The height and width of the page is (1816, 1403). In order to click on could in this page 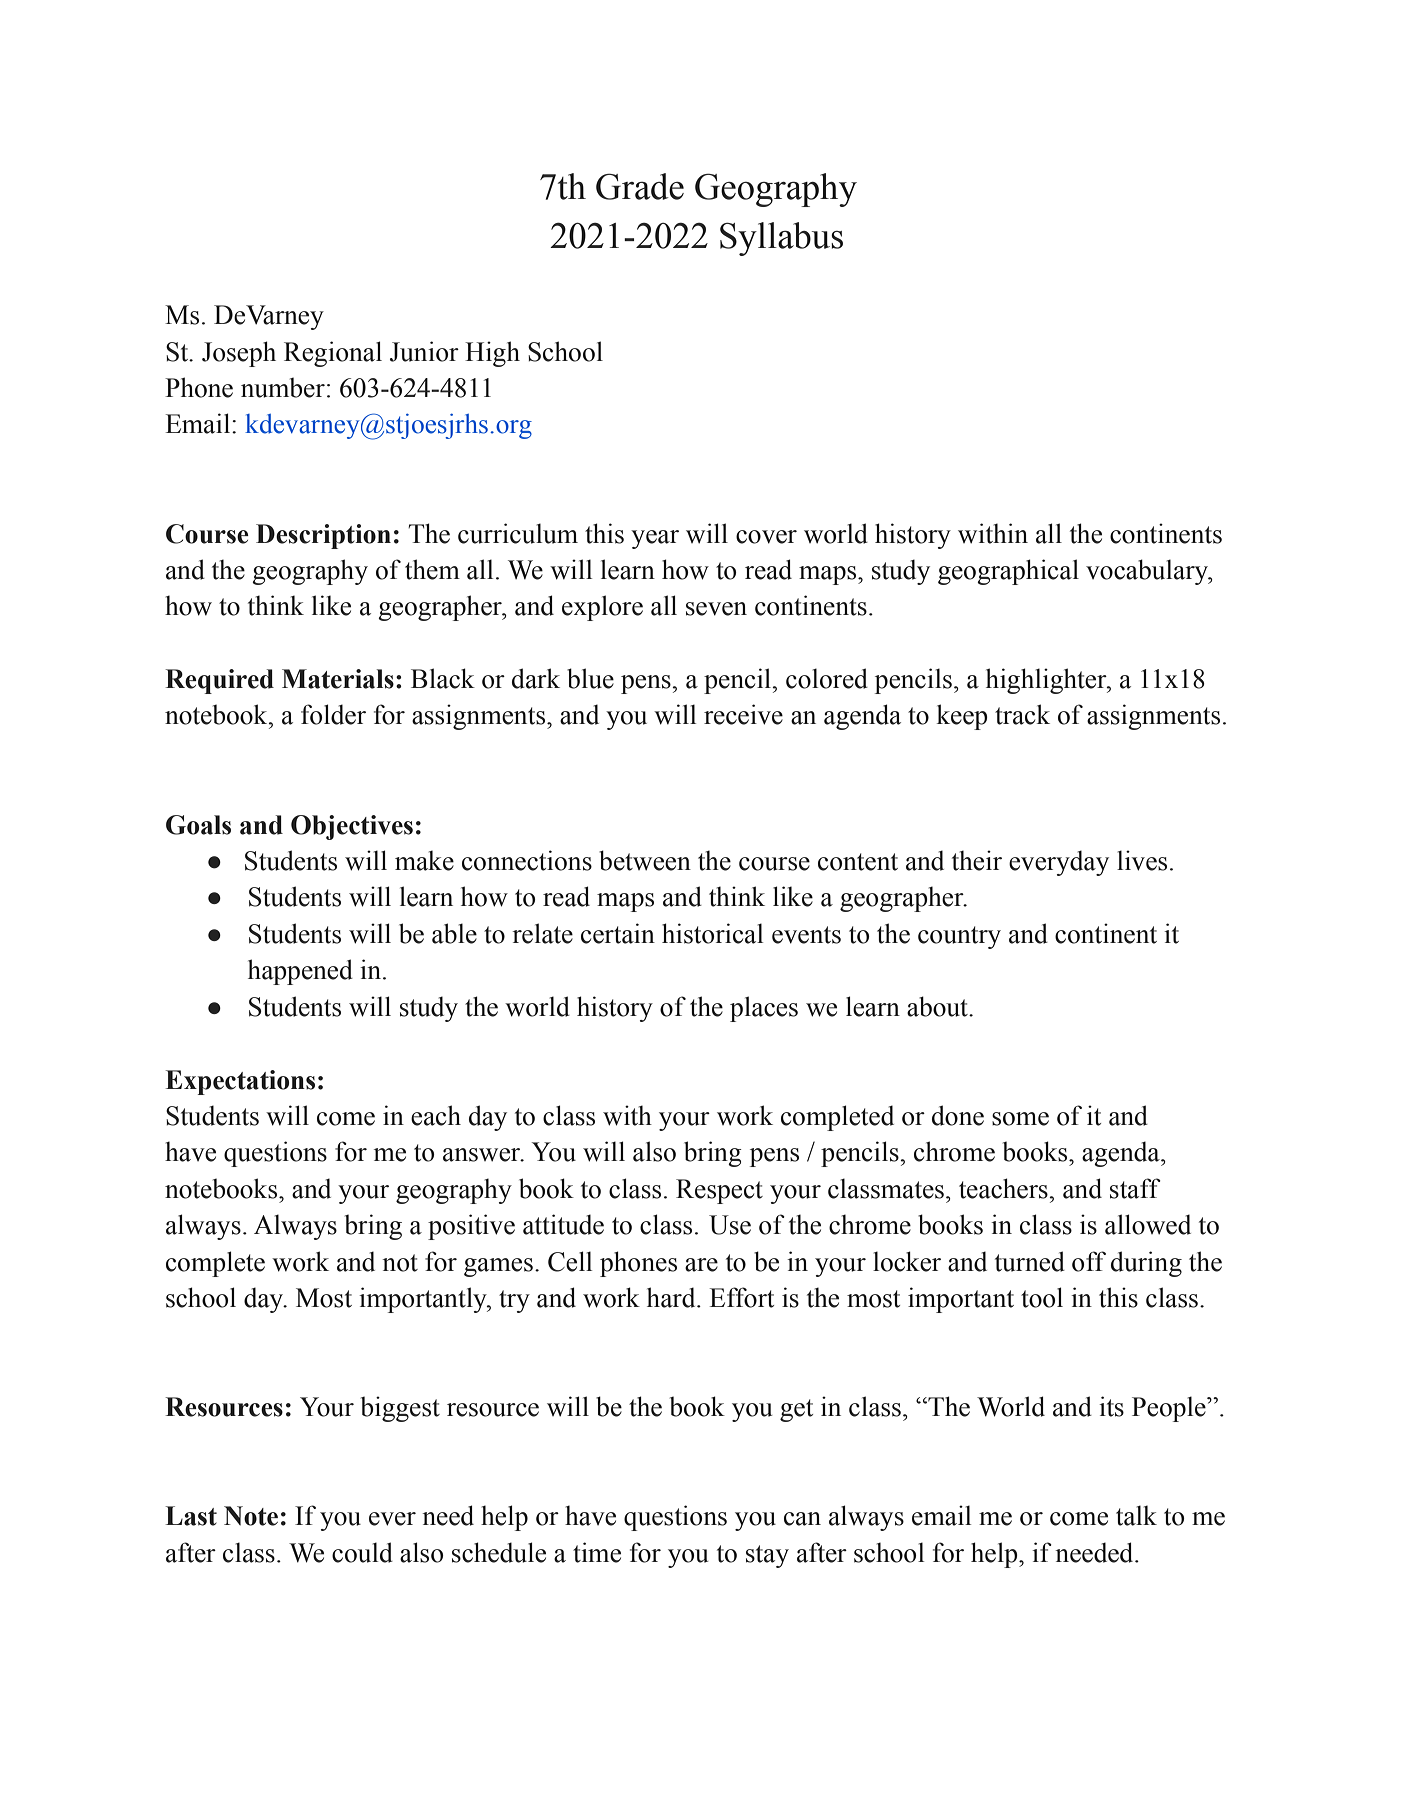, I will do `click(362, 1552)`.
